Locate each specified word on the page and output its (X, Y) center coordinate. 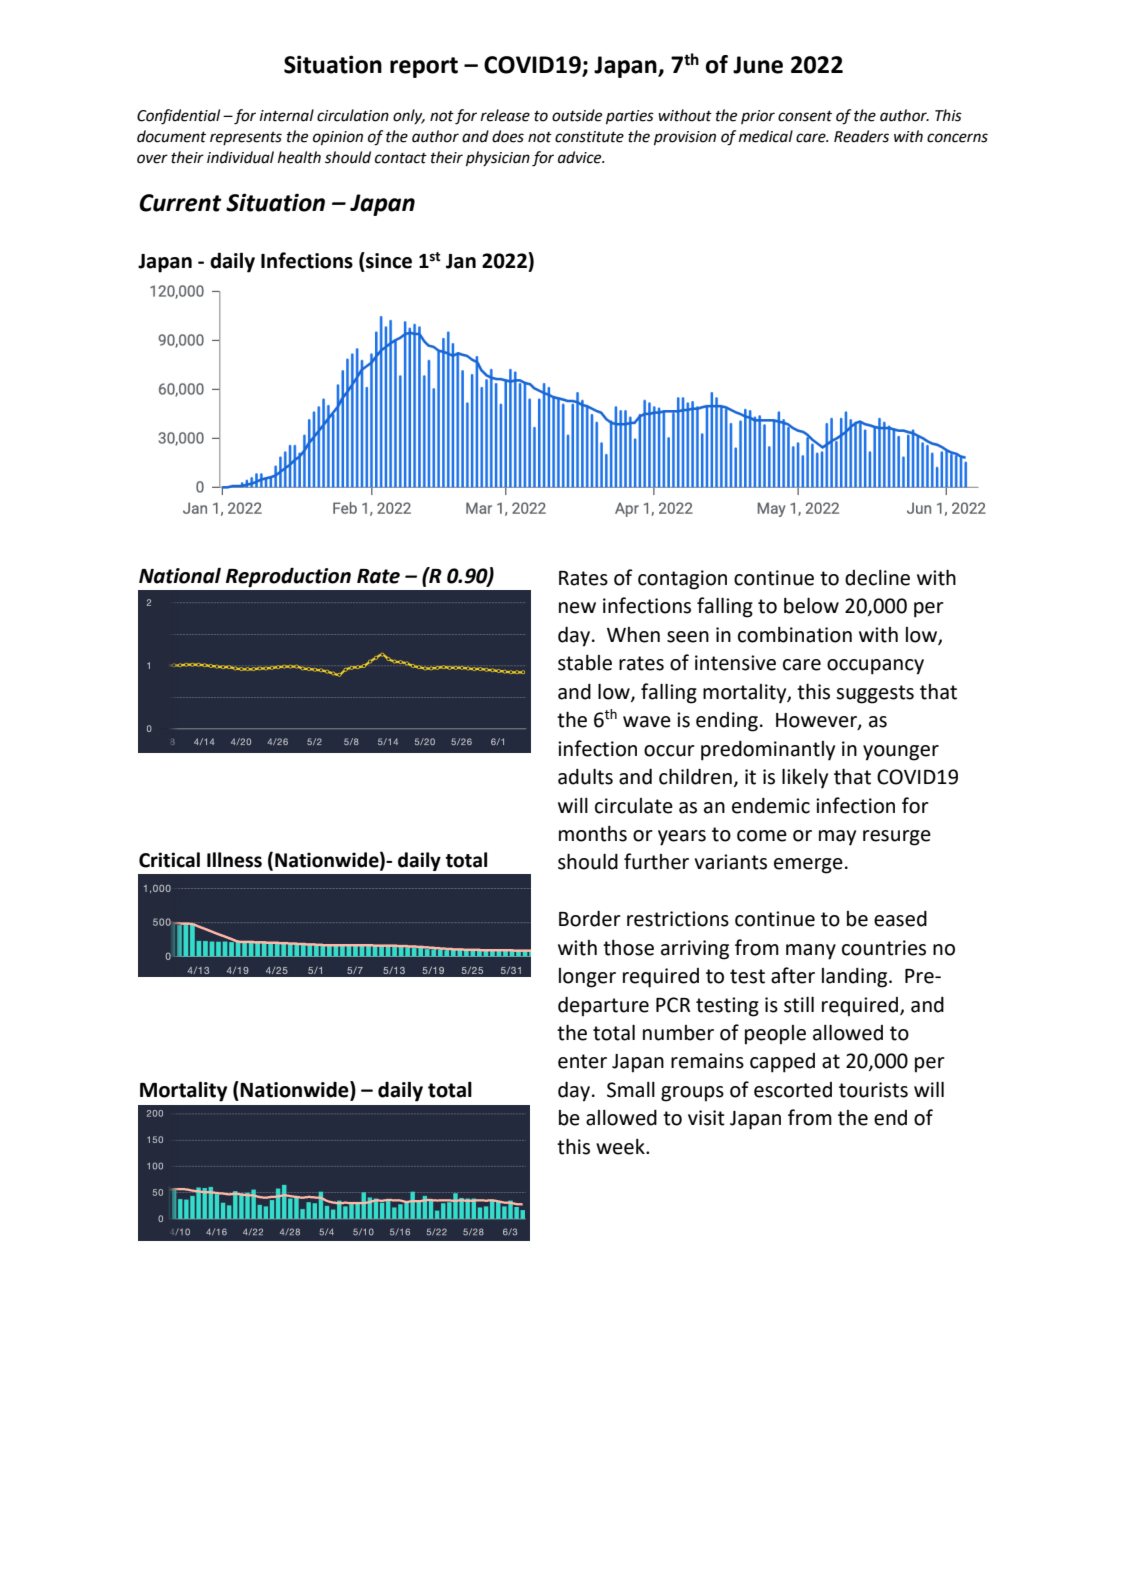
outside (577, 115)
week (621, 1147)
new (577, 608)
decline (877, 578)
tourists (873, 1090)
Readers (861, 136)
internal (287, 115)
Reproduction (288, 577)
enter (582, 1061)
